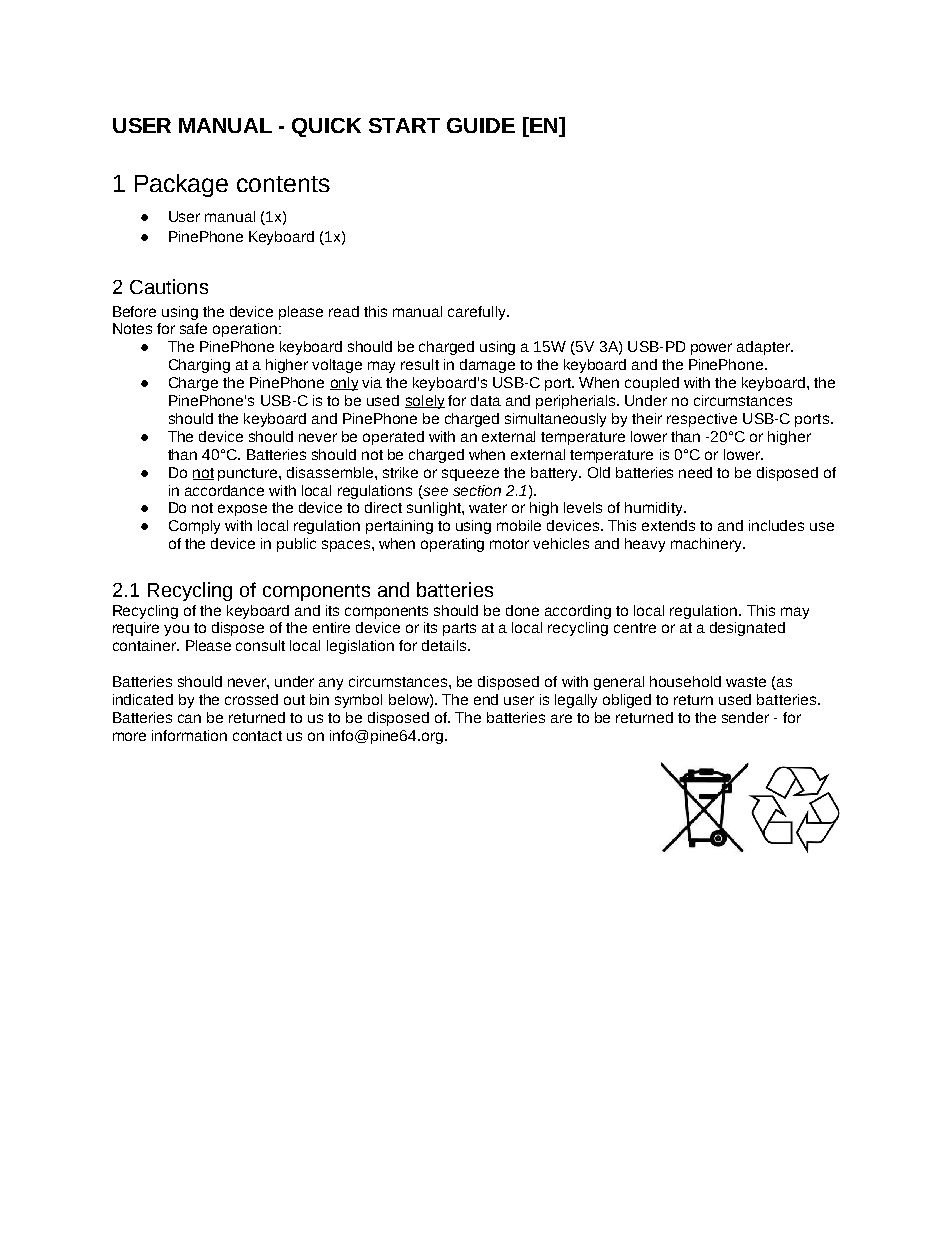  Describe the element at coordinates (459, 629) in the screenshot. I see `parts` at that location.
